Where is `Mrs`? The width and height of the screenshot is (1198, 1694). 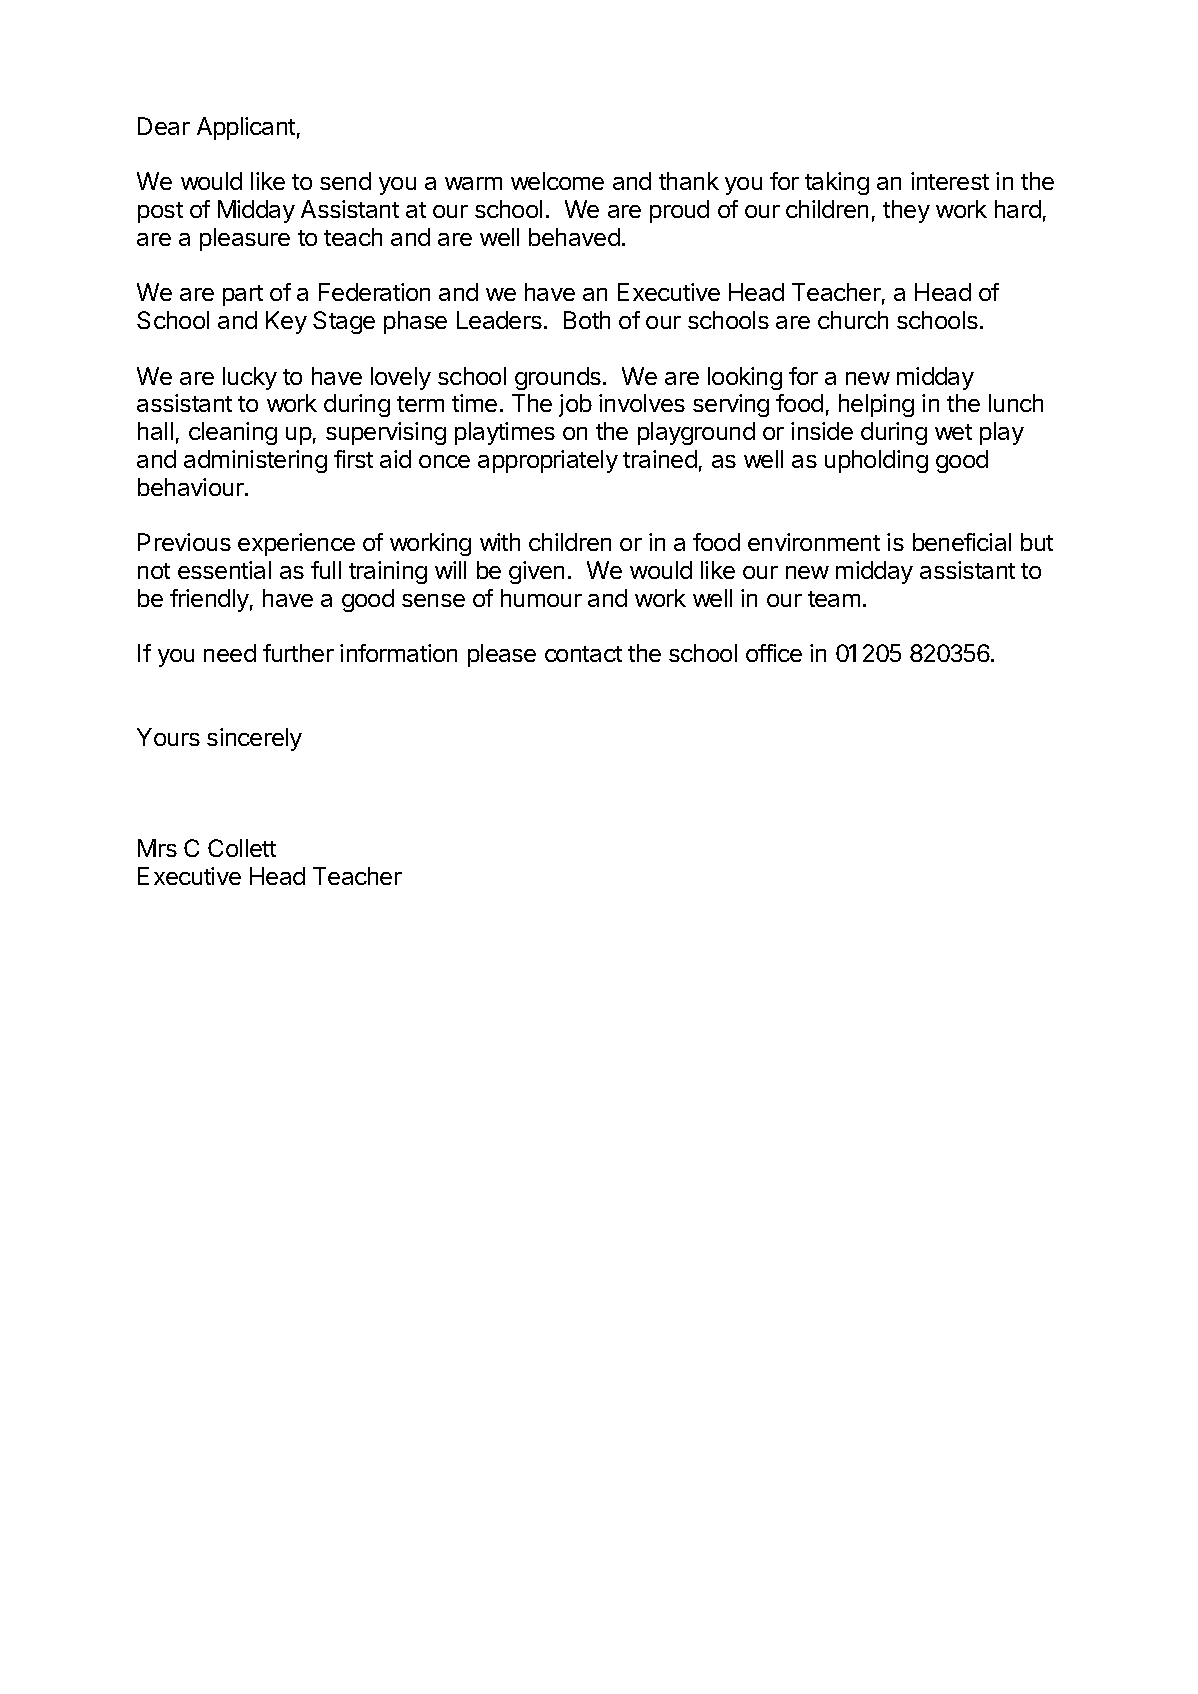
Mrs is located at coordinates (157, 848).
